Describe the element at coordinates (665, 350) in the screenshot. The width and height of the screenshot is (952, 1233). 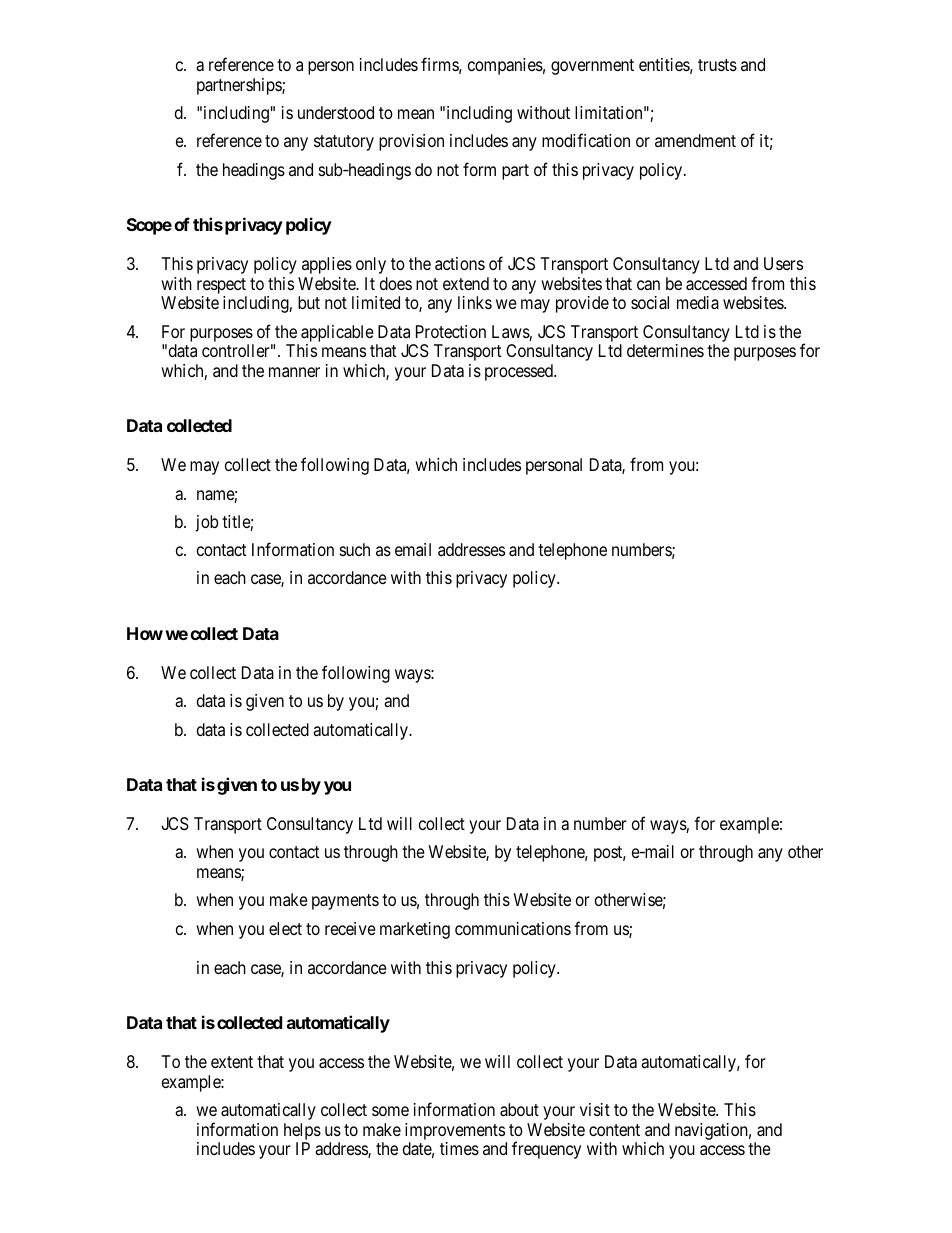
I see `determines` at that location.
